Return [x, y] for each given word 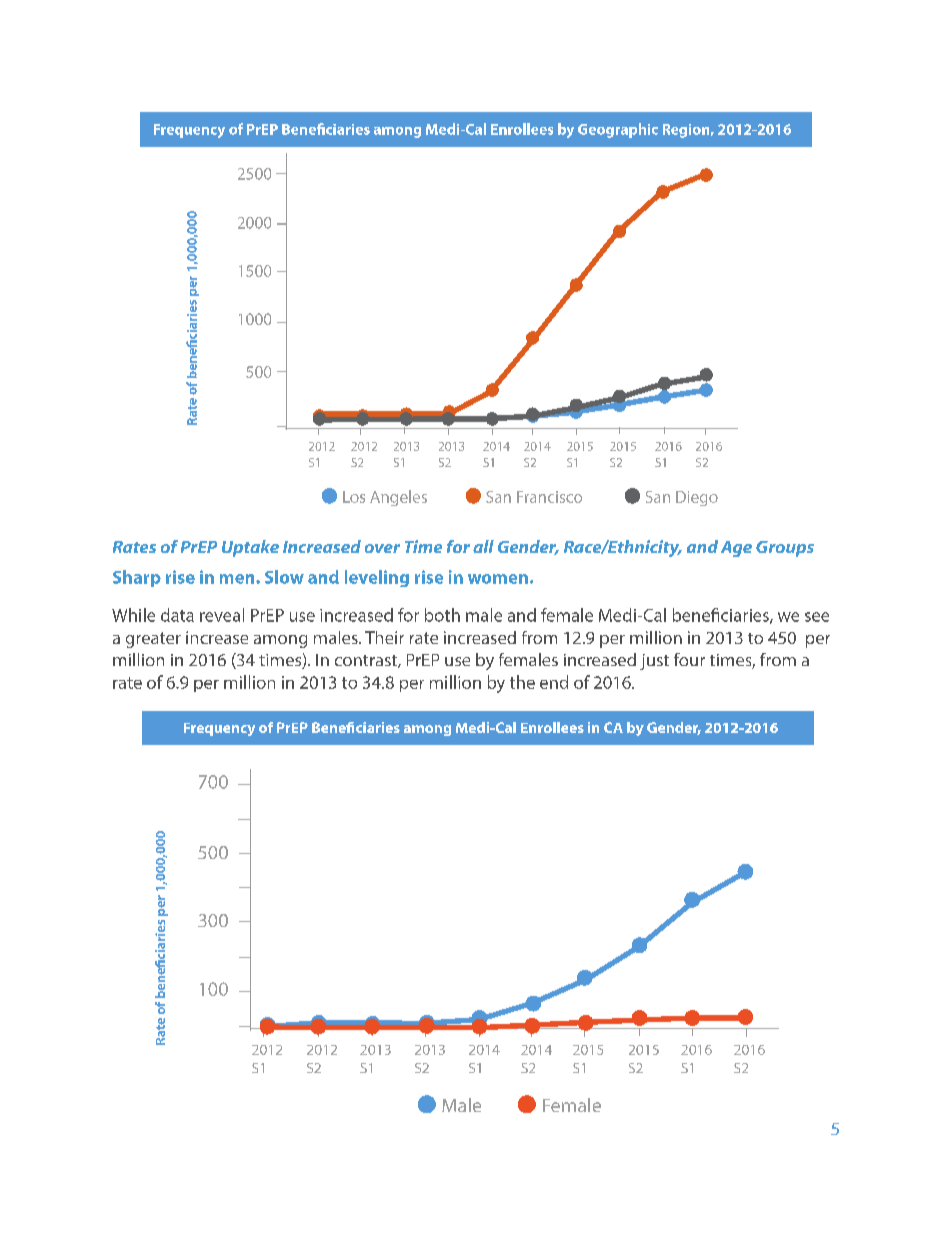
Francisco [549, 497]
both [442, 615]
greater [153, 640]
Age [736, 549]
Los [354, 497]
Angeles [398, 498]
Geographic [618, 130]
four [689, 659]
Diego [697, 498]
